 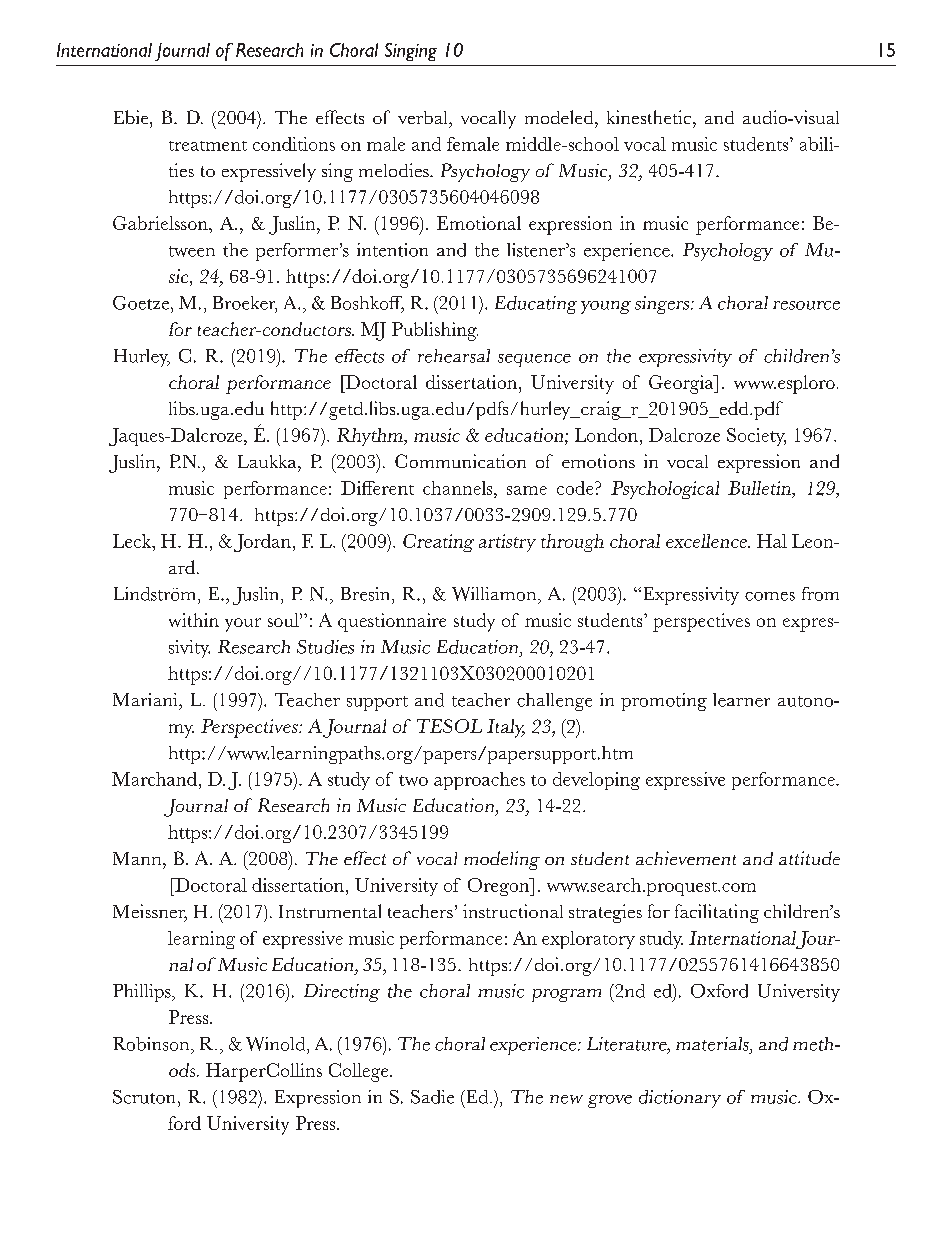 I want to click on Laukka, so click(x=268, y=461).
